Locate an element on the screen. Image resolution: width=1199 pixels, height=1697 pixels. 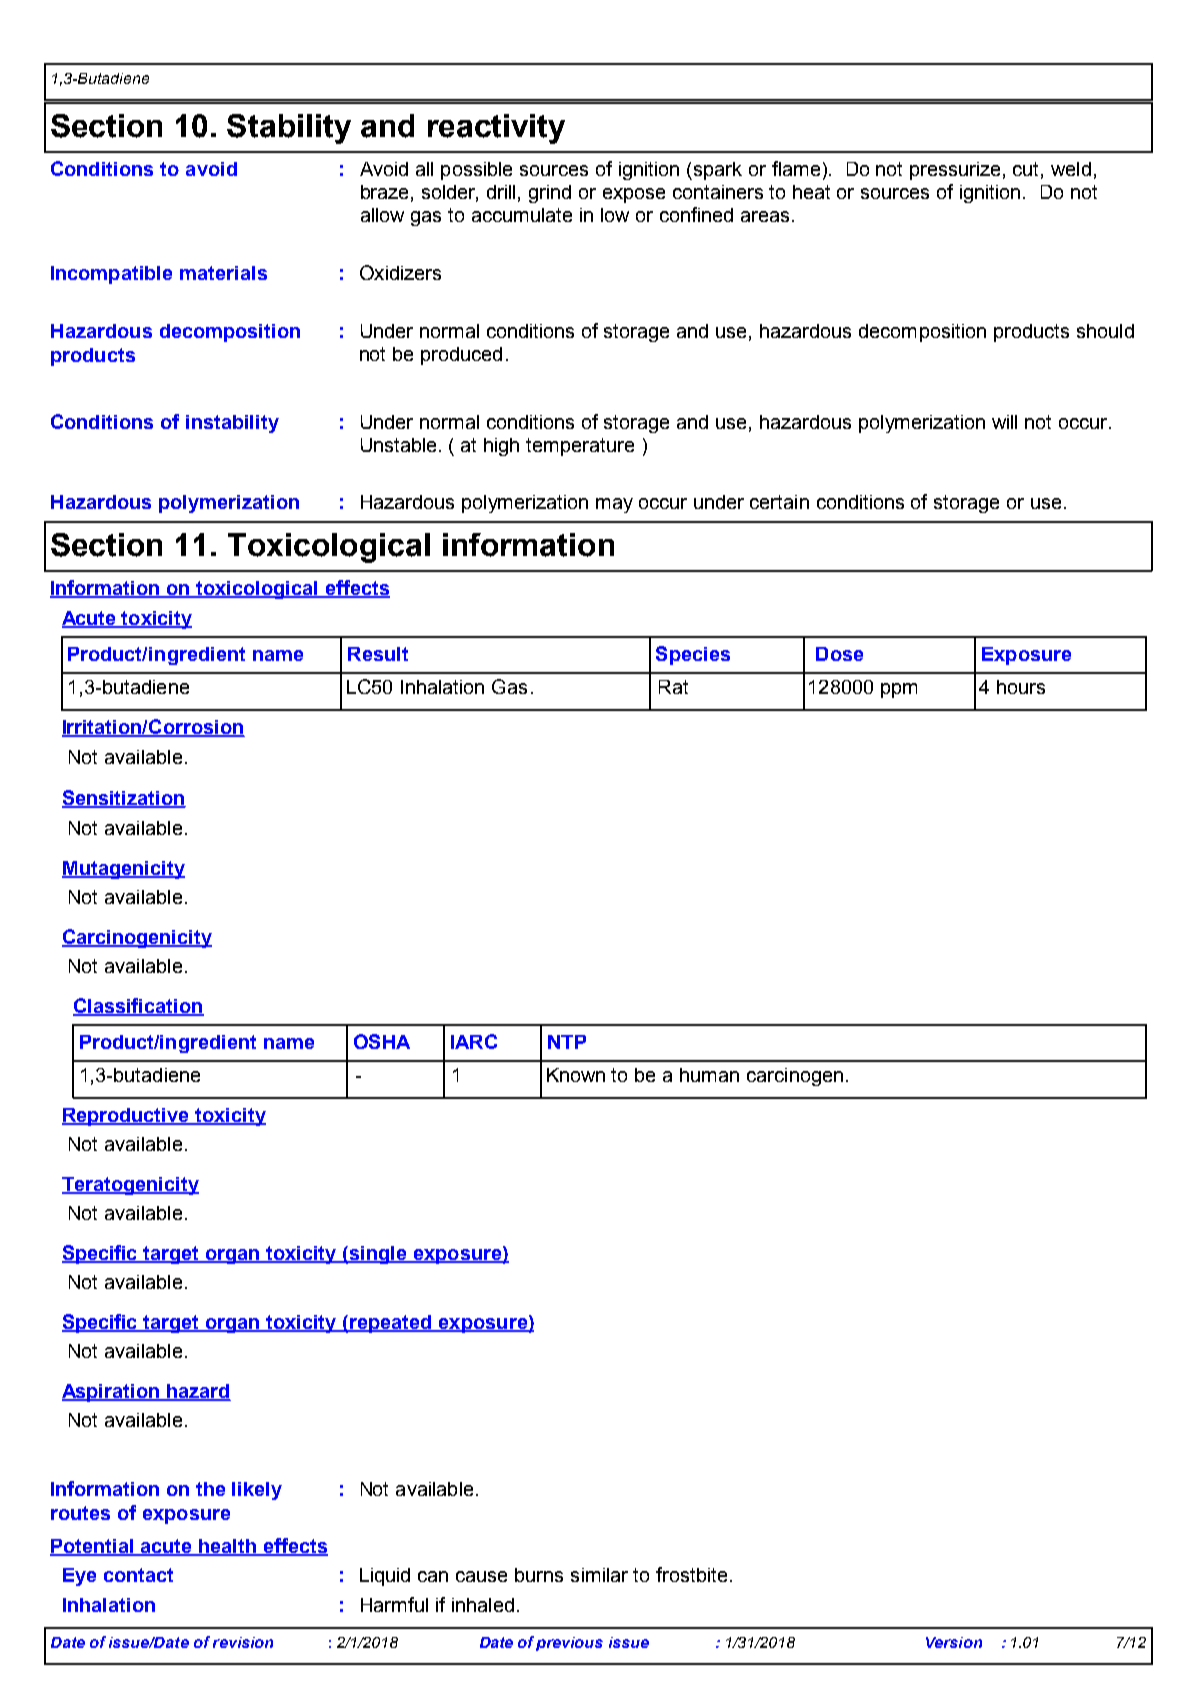
human is located at coordinates (709, 1075).
